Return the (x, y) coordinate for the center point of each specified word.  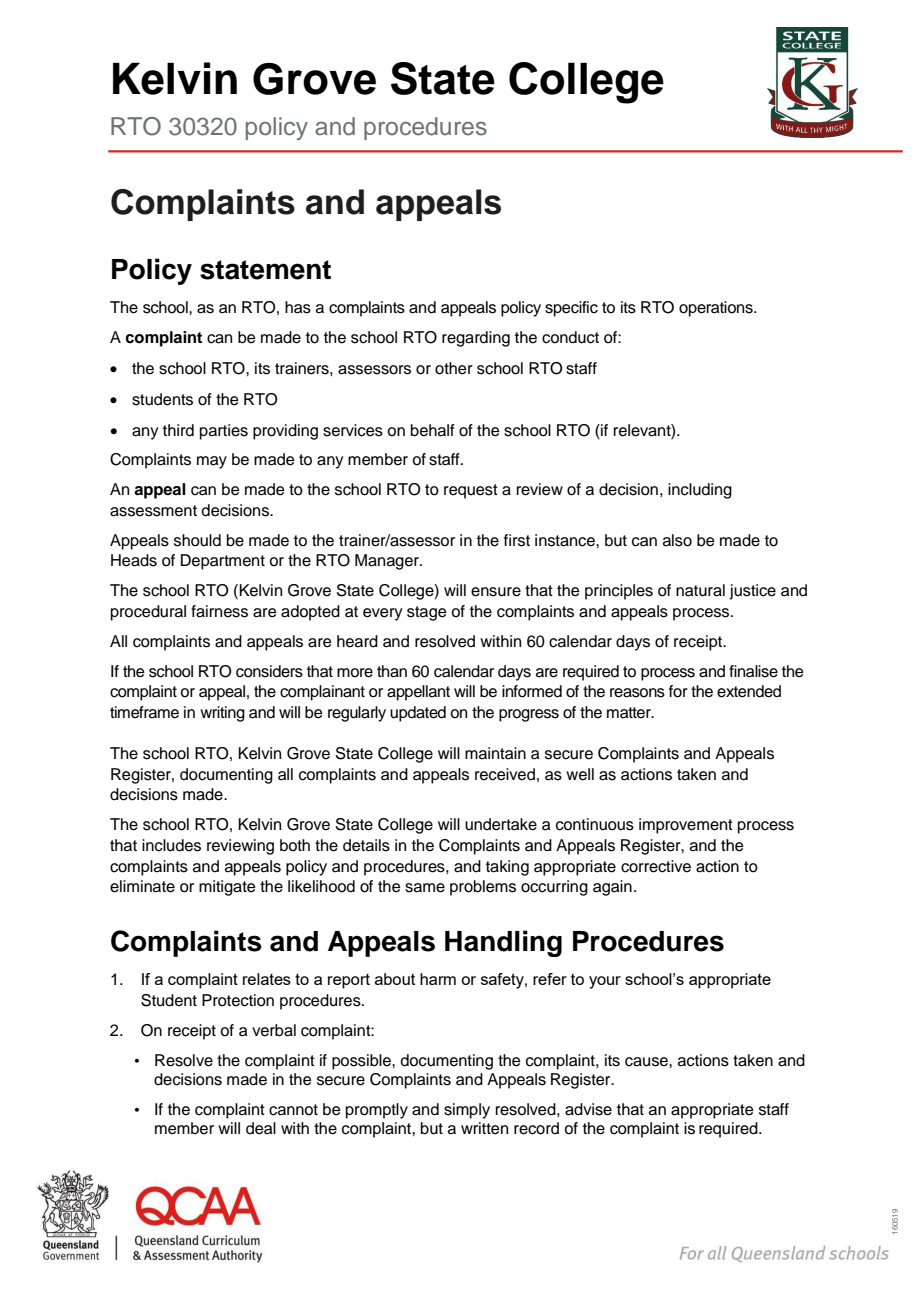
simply (467, 1111)
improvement (686, 826)
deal (261, 1128)
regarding (476, 339)
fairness (219, 611)
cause (647, 1062)
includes (171, 845)
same (425, 888)
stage (427, 613)
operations (717, 309)
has (298, 307)
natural (700, 590)
